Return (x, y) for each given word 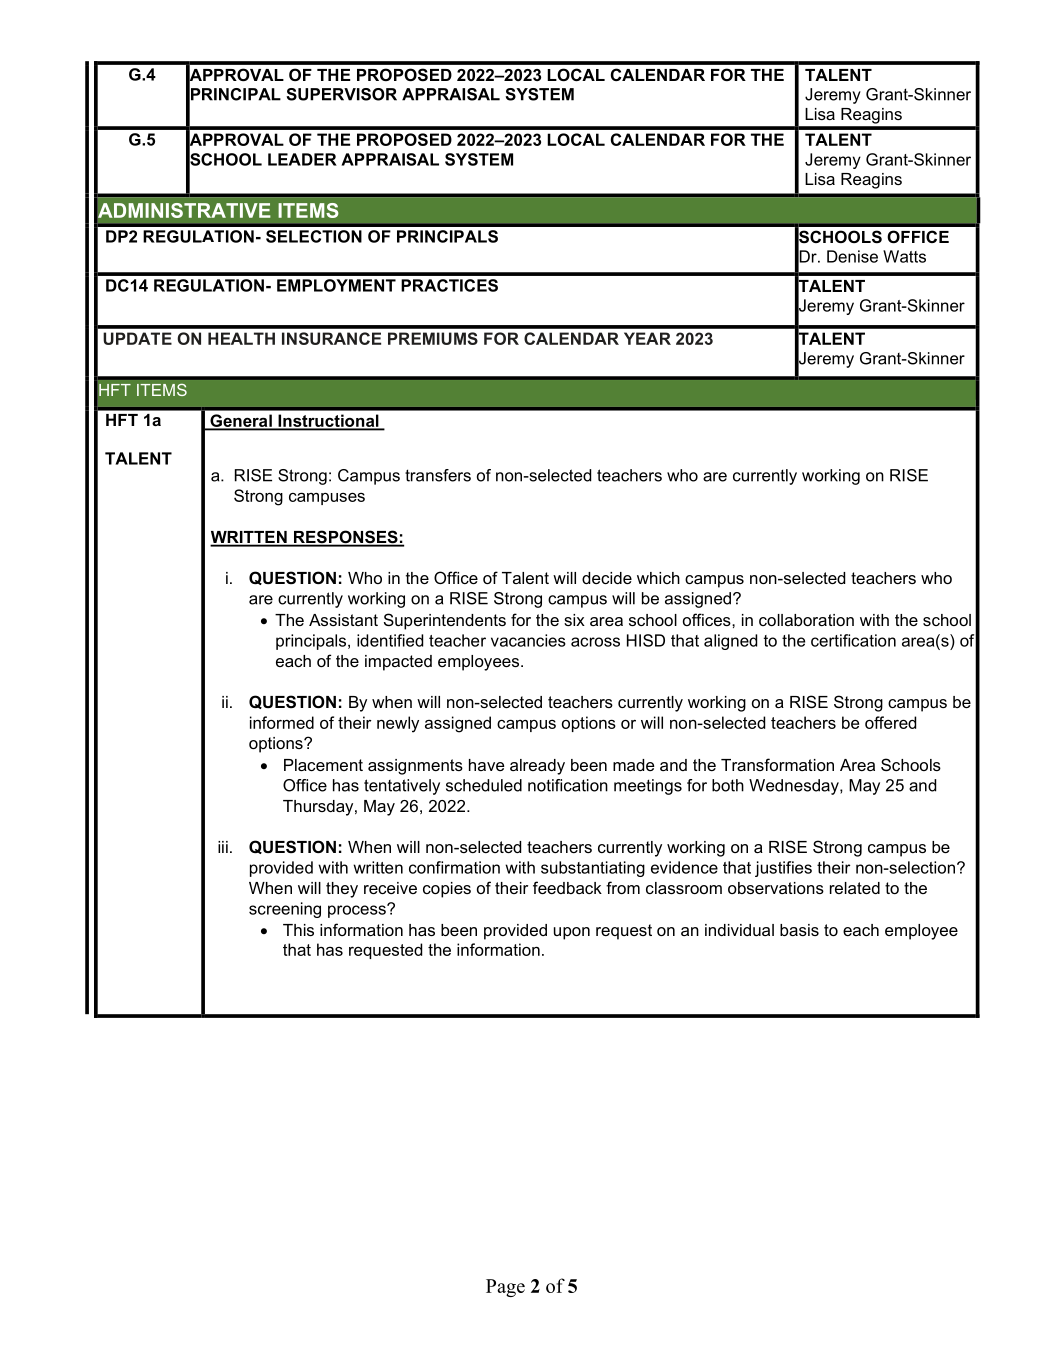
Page (505, 1288)
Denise (852, 256)
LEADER (302, 159)
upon (572, 933)
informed (282, 722)
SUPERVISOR (341, 94)
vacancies (528, 640)
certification (853, 640)
